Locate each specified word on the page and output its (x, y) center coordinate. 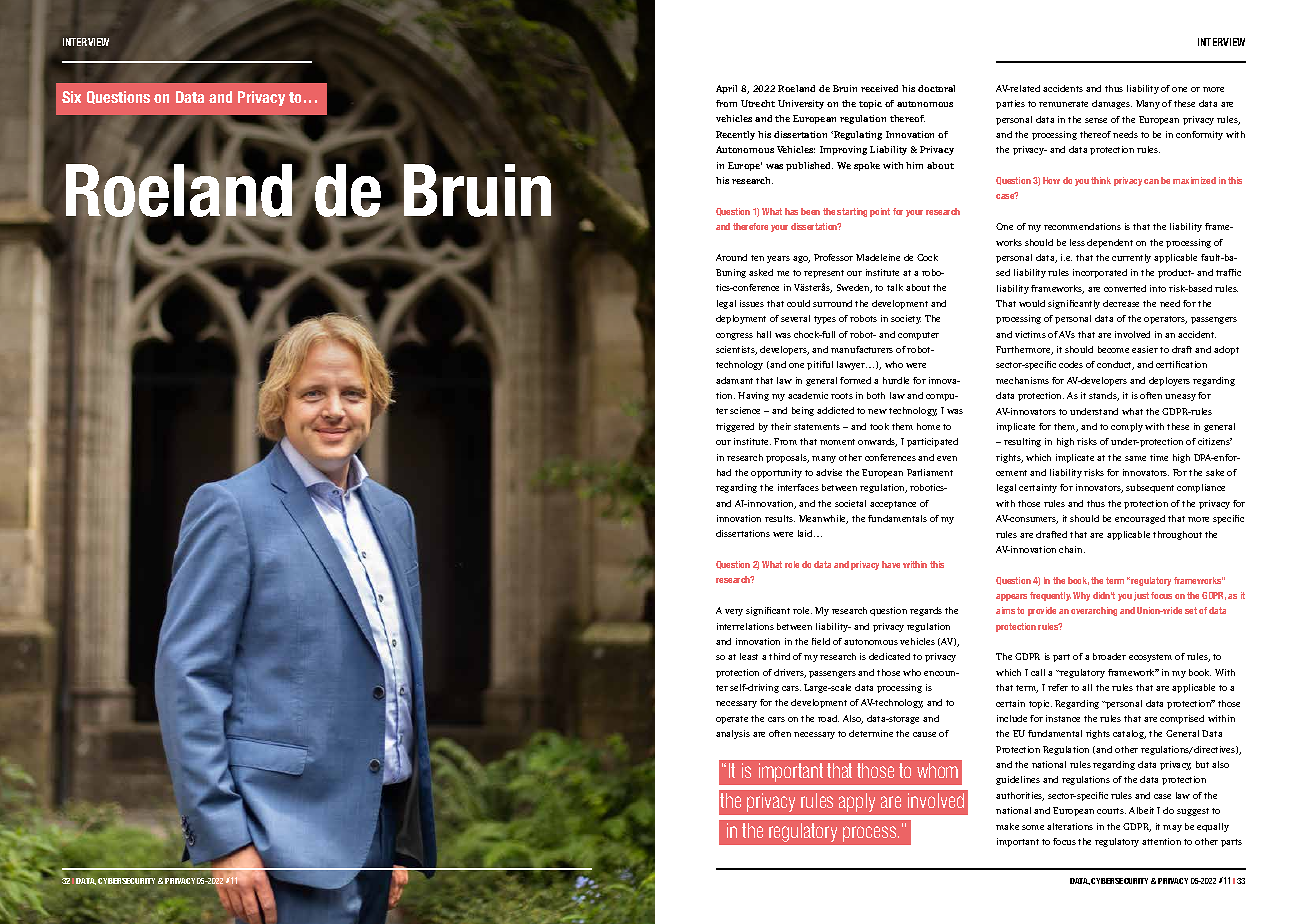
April (726, 89)
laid (806, 533)
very (734, 612)
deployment (741, 319)
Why (1081, 596)
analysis (733, 734)
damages (1112, 104)
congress (734, 336)
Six (71, 97)
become (1113, 349)
